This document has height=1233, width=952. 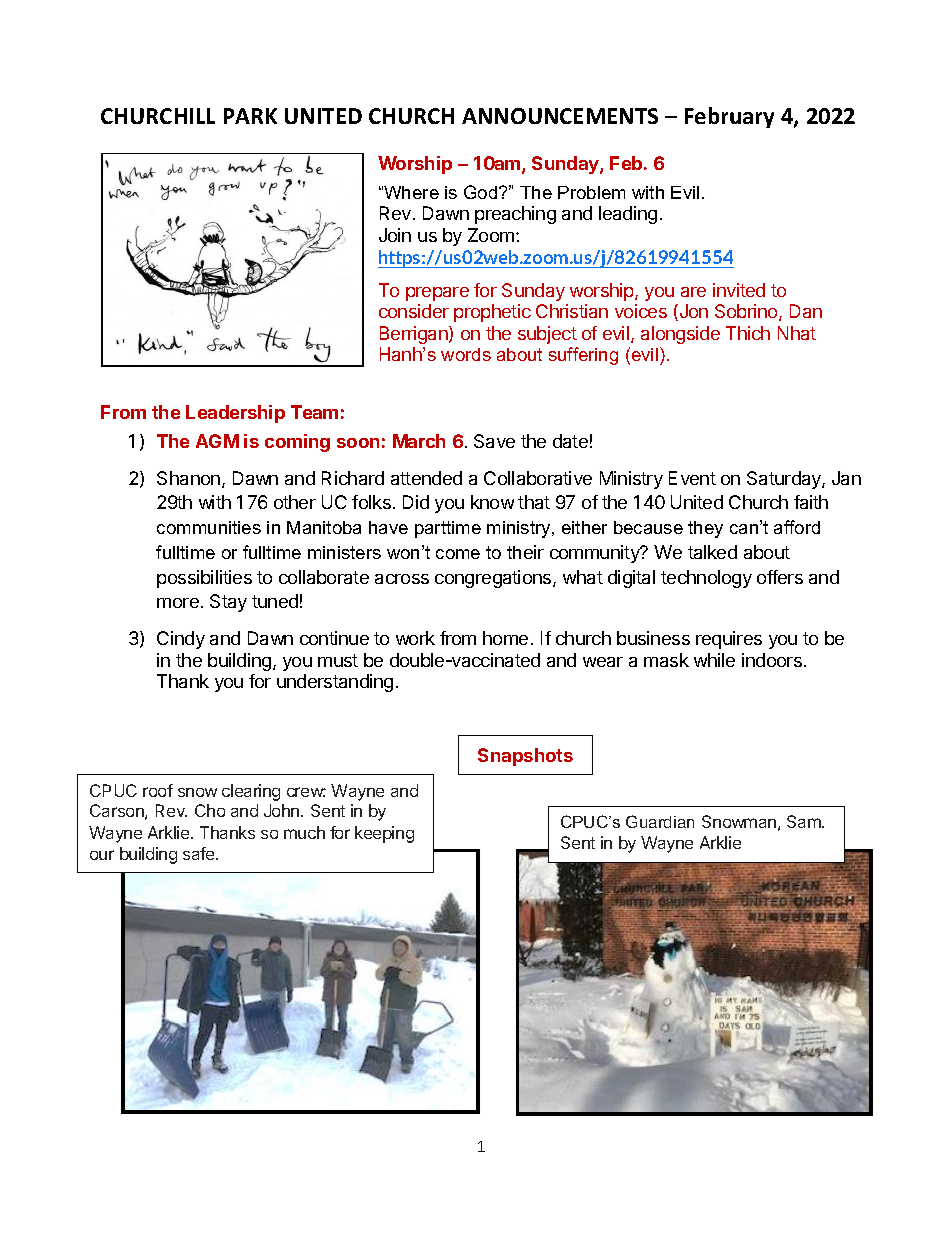 I want to click on PARK, so click(x=250, y=116).
